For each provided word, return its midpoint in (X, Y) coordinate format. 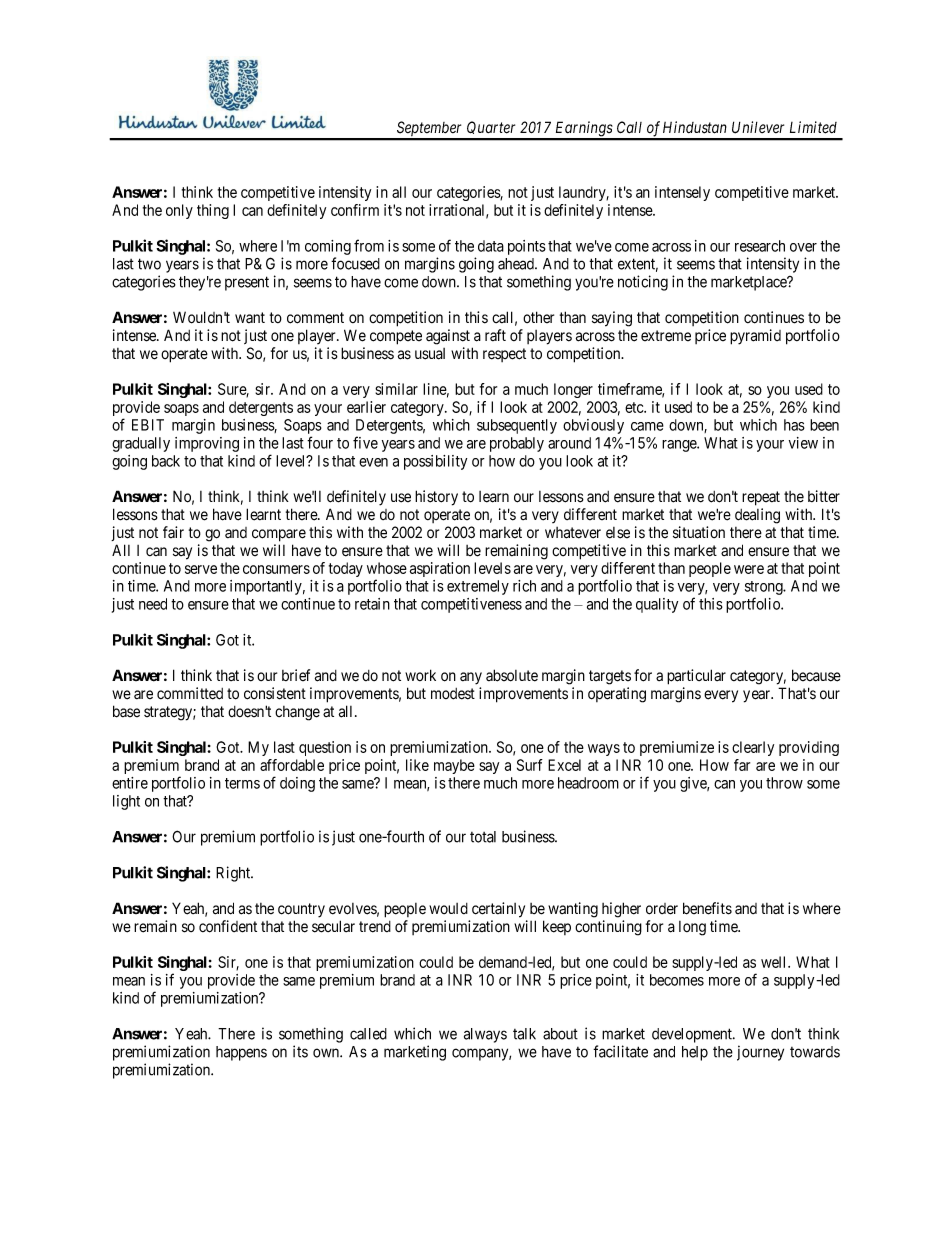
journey (760, 1053)
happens (241, 1053)
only (179, 211)
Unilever (758, 127)
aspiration (440, 569)
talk (524, 1034)
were (749, 569)
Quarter (492, 130)
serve (201, 569)
